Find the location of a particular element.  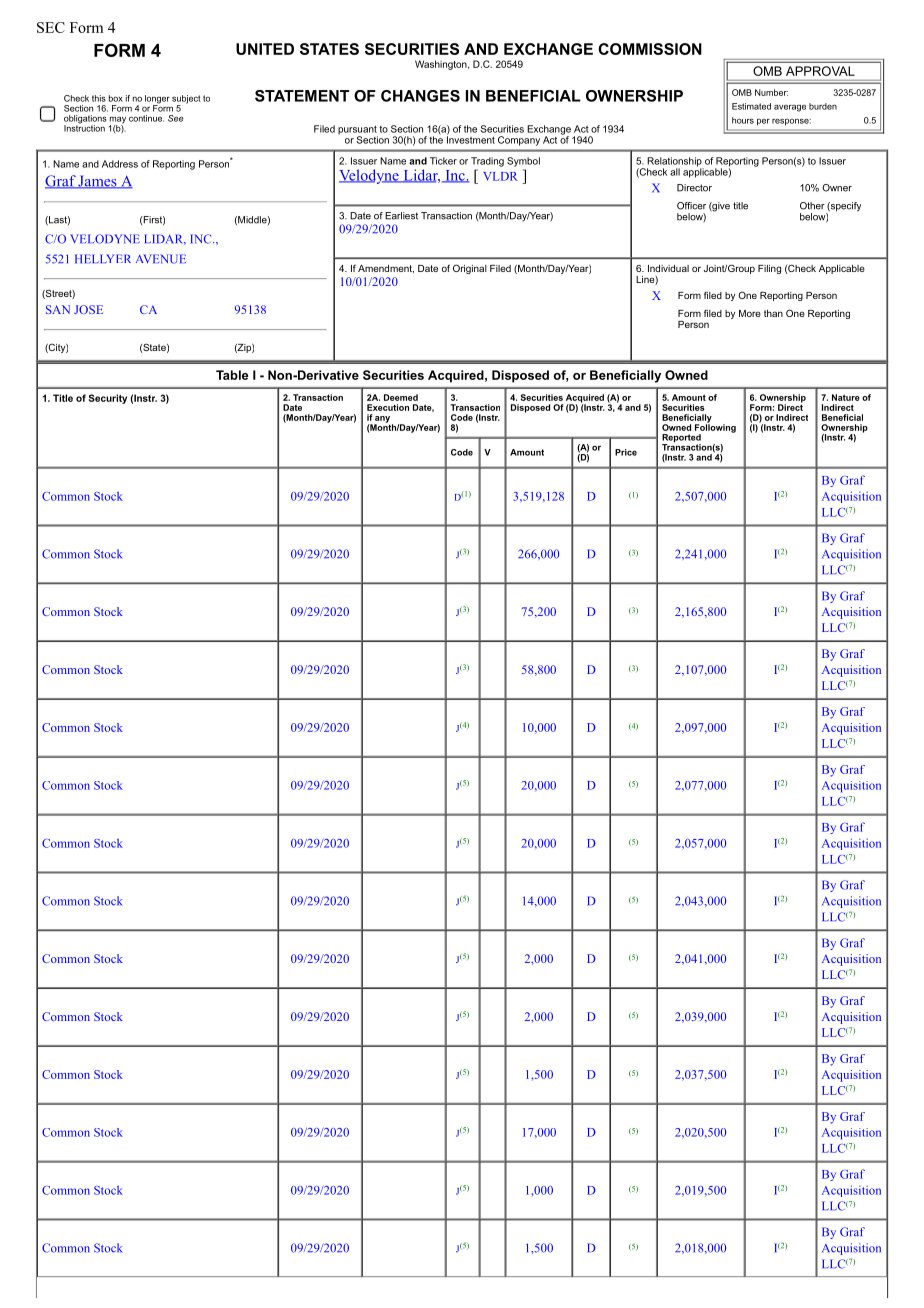

UNITED is located at coordinates (265, 49).
